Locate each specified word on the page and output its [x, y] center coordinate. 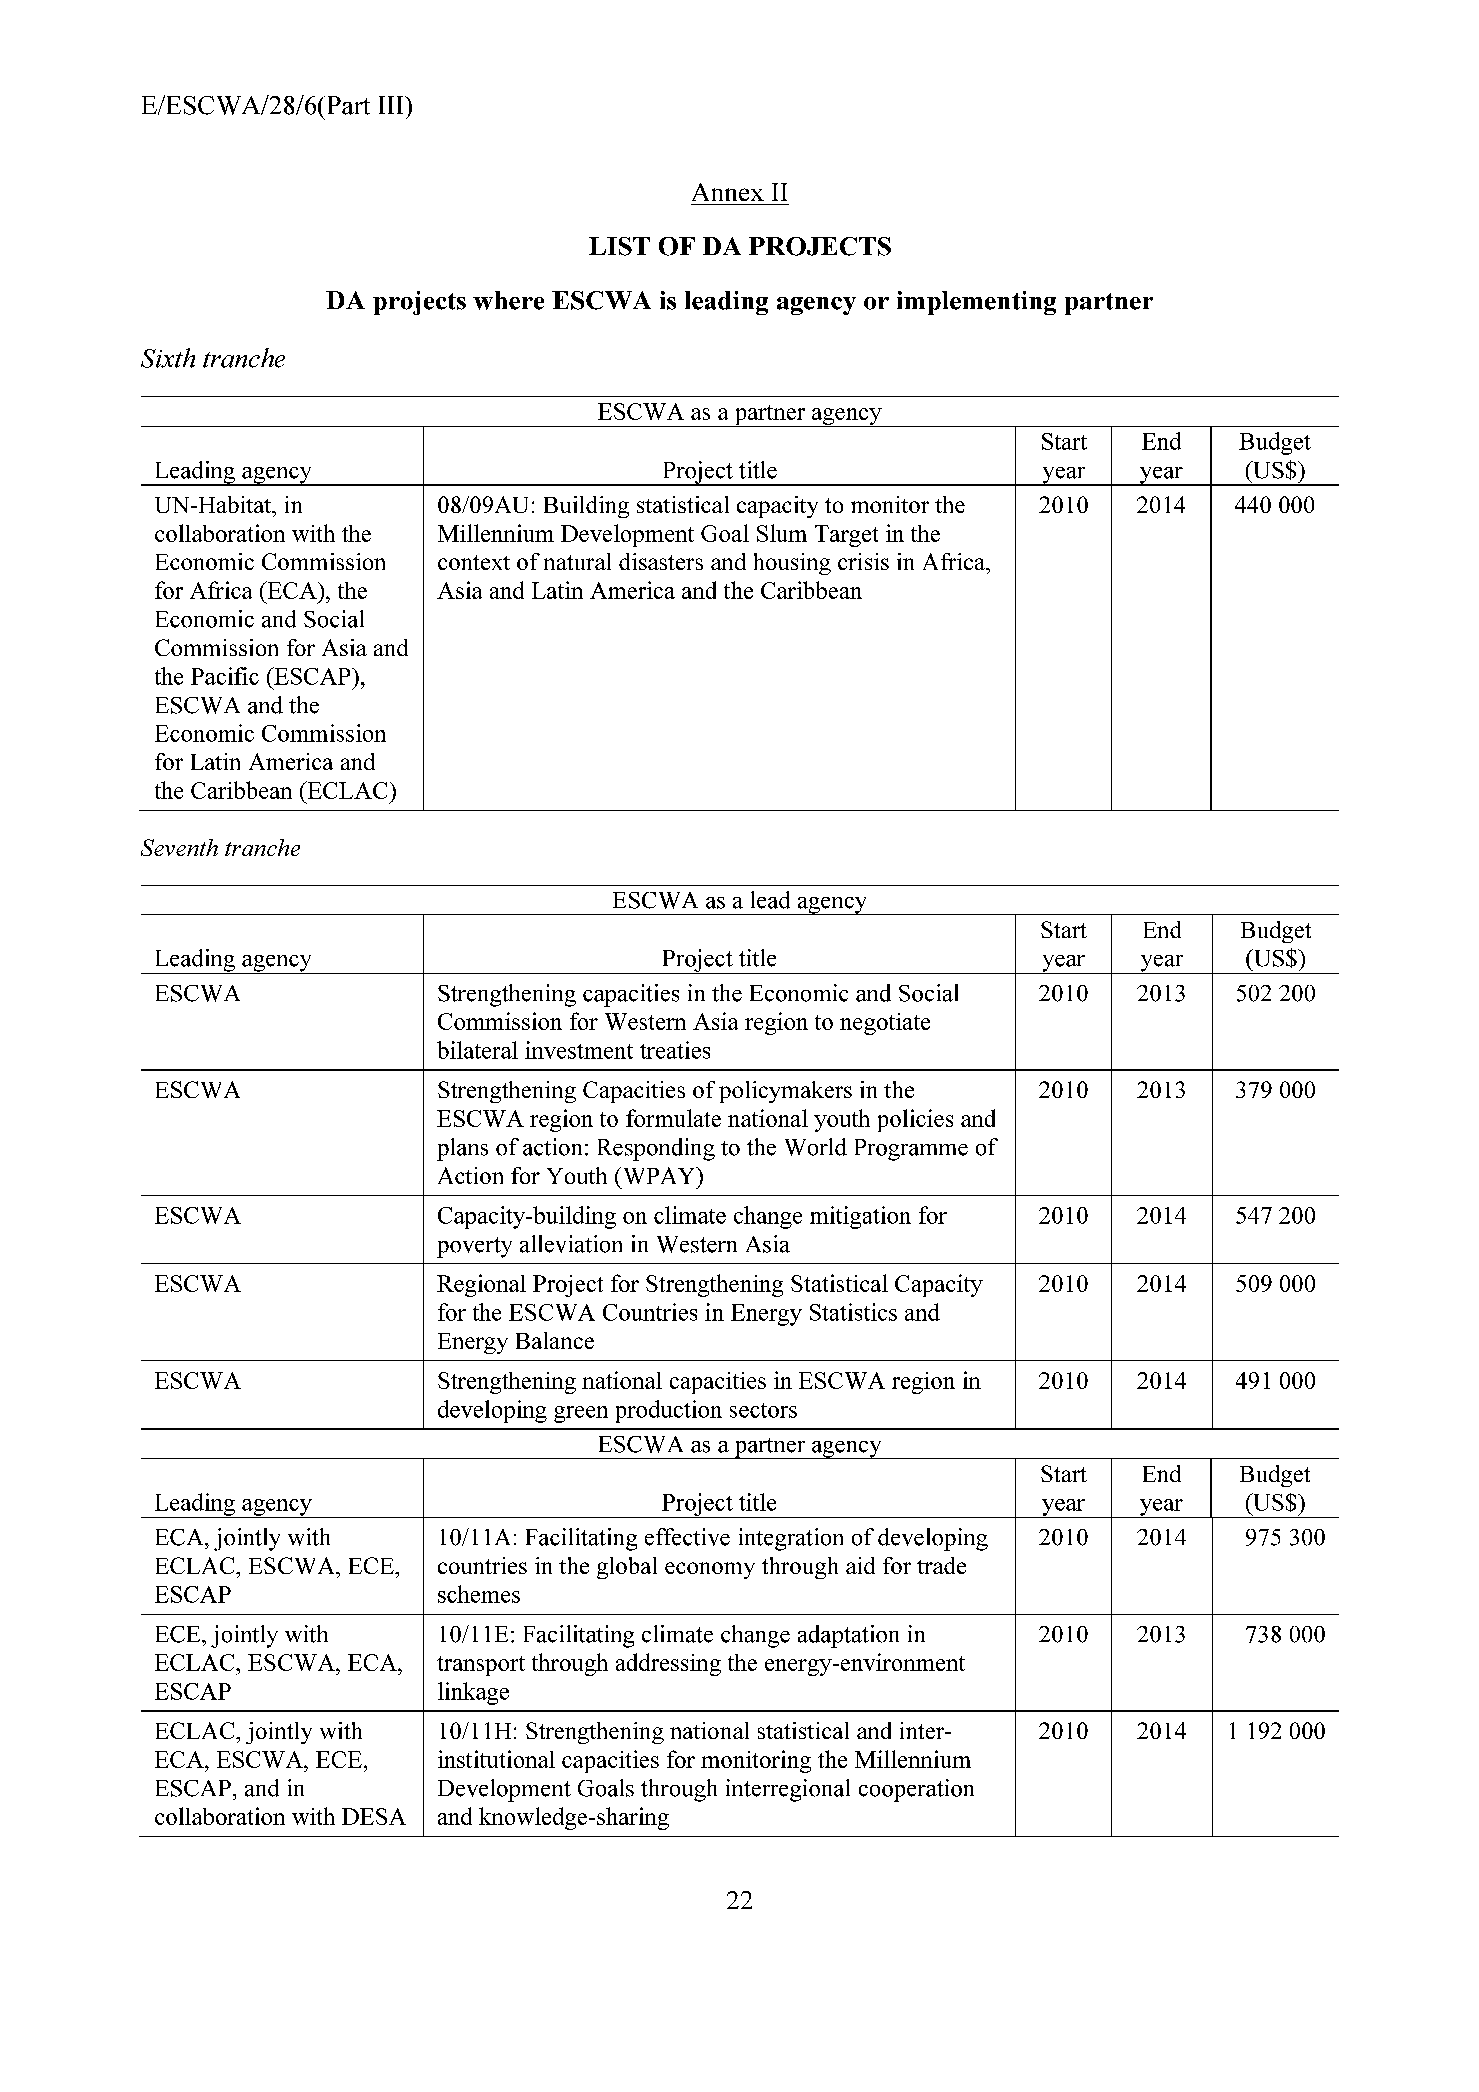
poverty [474, 1247]
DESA [374, 1816]
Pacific [225, 676]
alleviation [571, 1244]
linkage [473, 1693]
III [392, 105]
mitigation [860, 1217]
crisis [863, 561]
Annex [728, 192]
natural [577, 561]
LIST [619, 246]
